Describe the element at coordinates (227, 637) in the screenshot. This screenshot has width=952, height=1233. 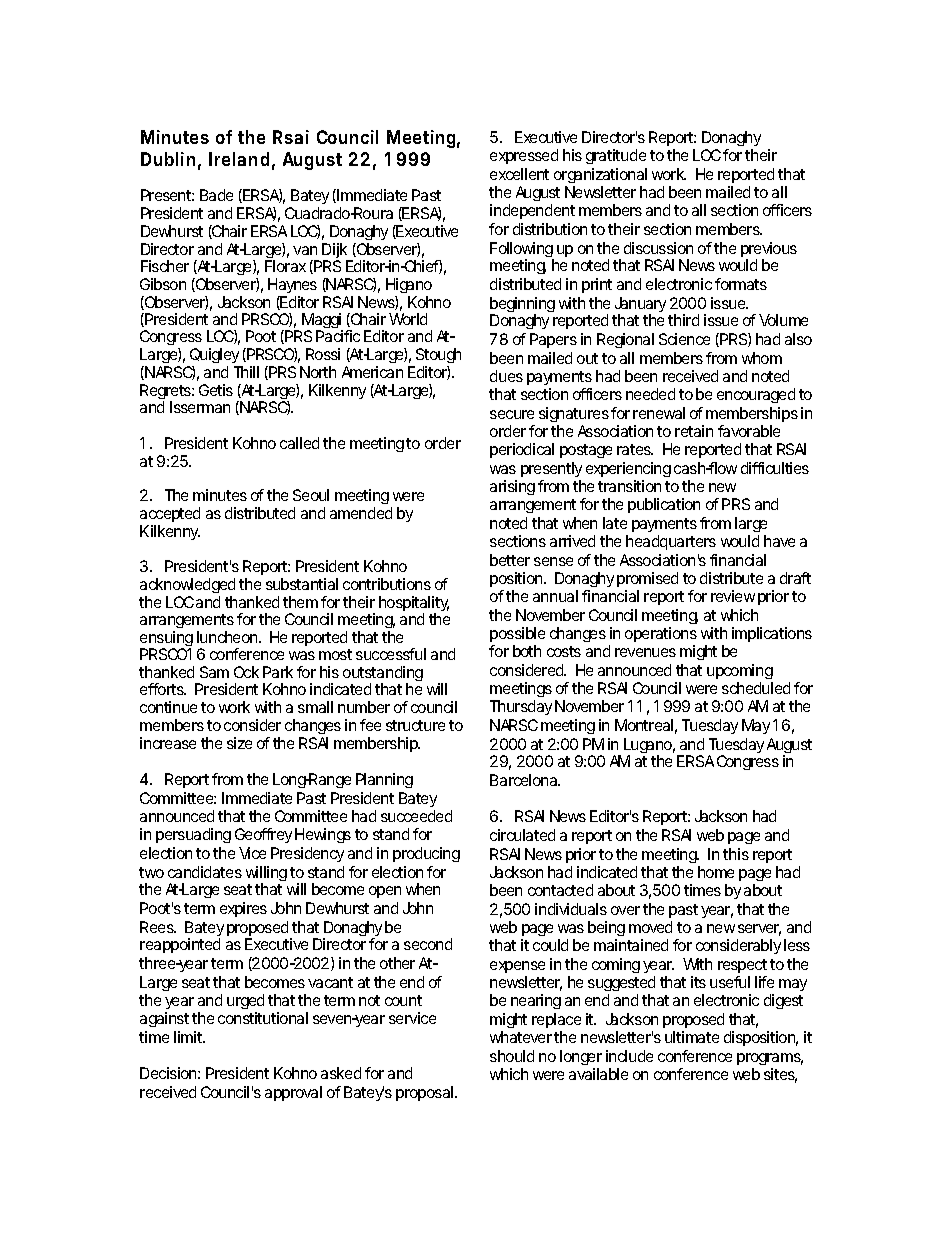
I see `luncheon` at that location.
